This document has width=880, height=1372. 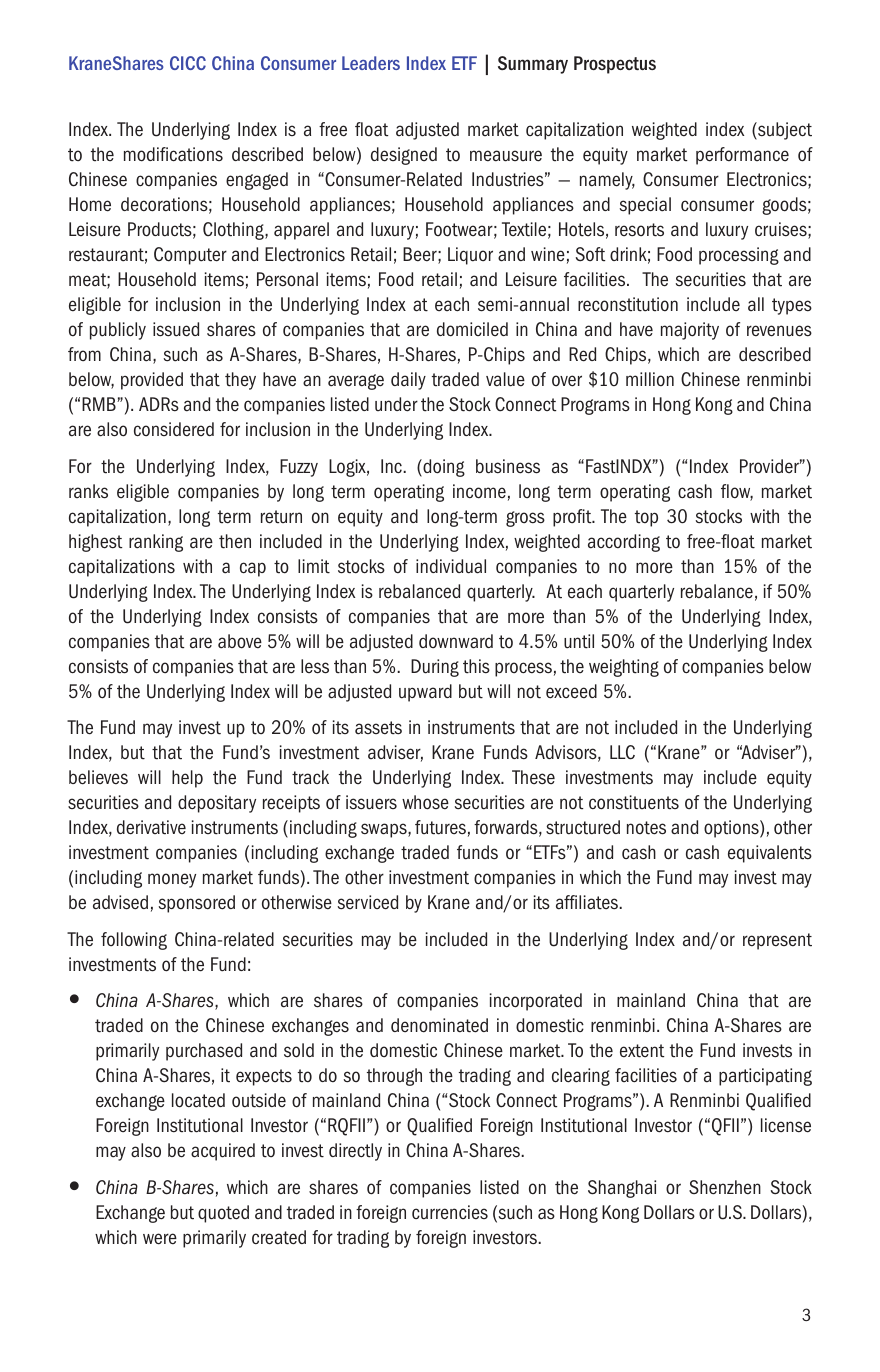 What do you see at coordinates (134, 941) in the document?
I see `following` at bounding box center [134, 941].
